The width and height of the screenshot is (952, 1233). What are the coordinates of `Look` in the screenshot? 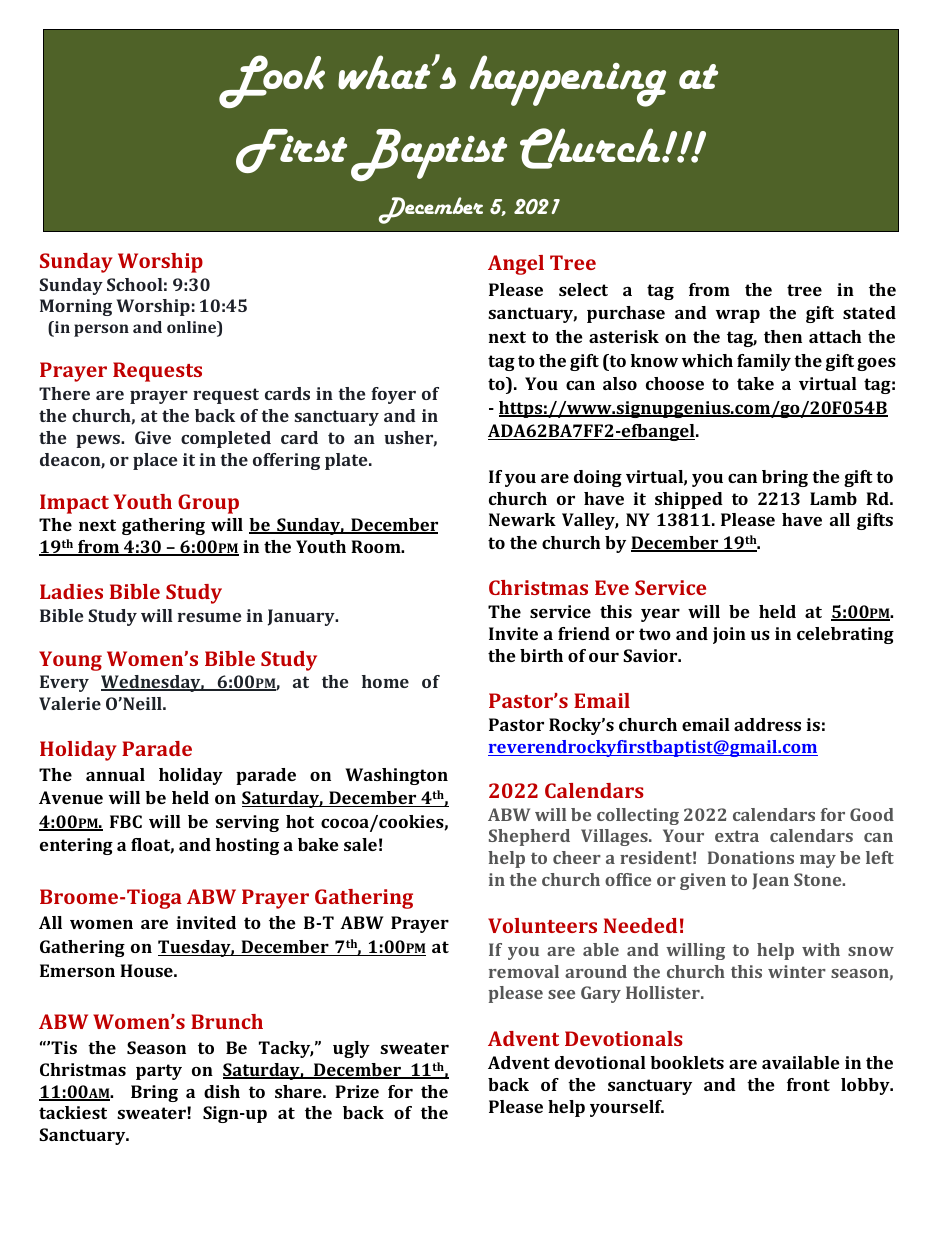 It's located at (272, 81).
